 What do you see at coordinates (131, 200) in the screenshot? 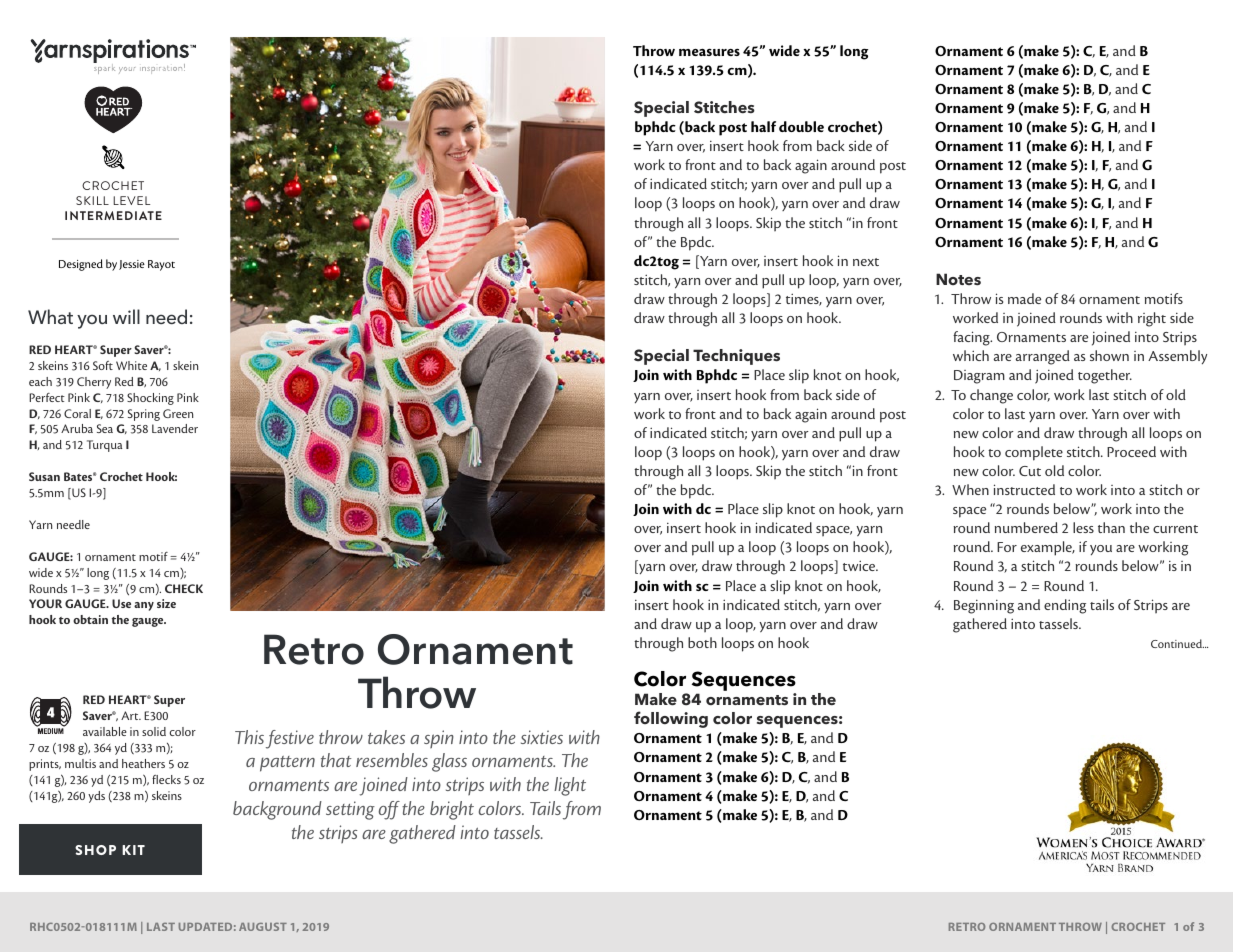
I see `LEVEL` at bounding box center [131, 200].
